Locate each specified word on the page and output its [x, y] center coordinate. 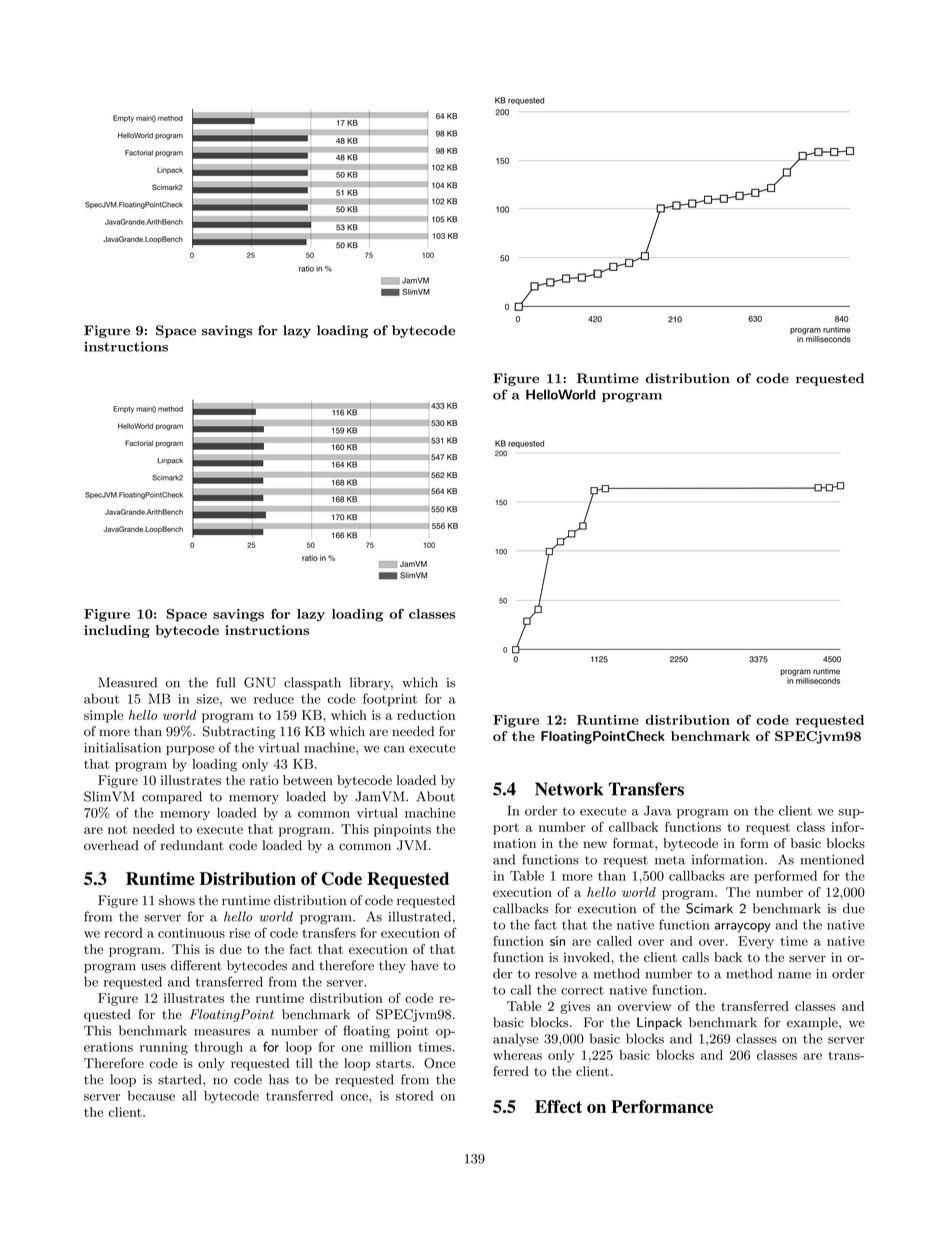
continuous [191, 933]
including [117, 631]
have [425, 965]
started [181, 1079]
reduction [426, 715]
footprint [390, 699]
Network [569, 789]
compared [172, 797]
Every [756, 942]
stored [414, 1095]
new [595, 844]
